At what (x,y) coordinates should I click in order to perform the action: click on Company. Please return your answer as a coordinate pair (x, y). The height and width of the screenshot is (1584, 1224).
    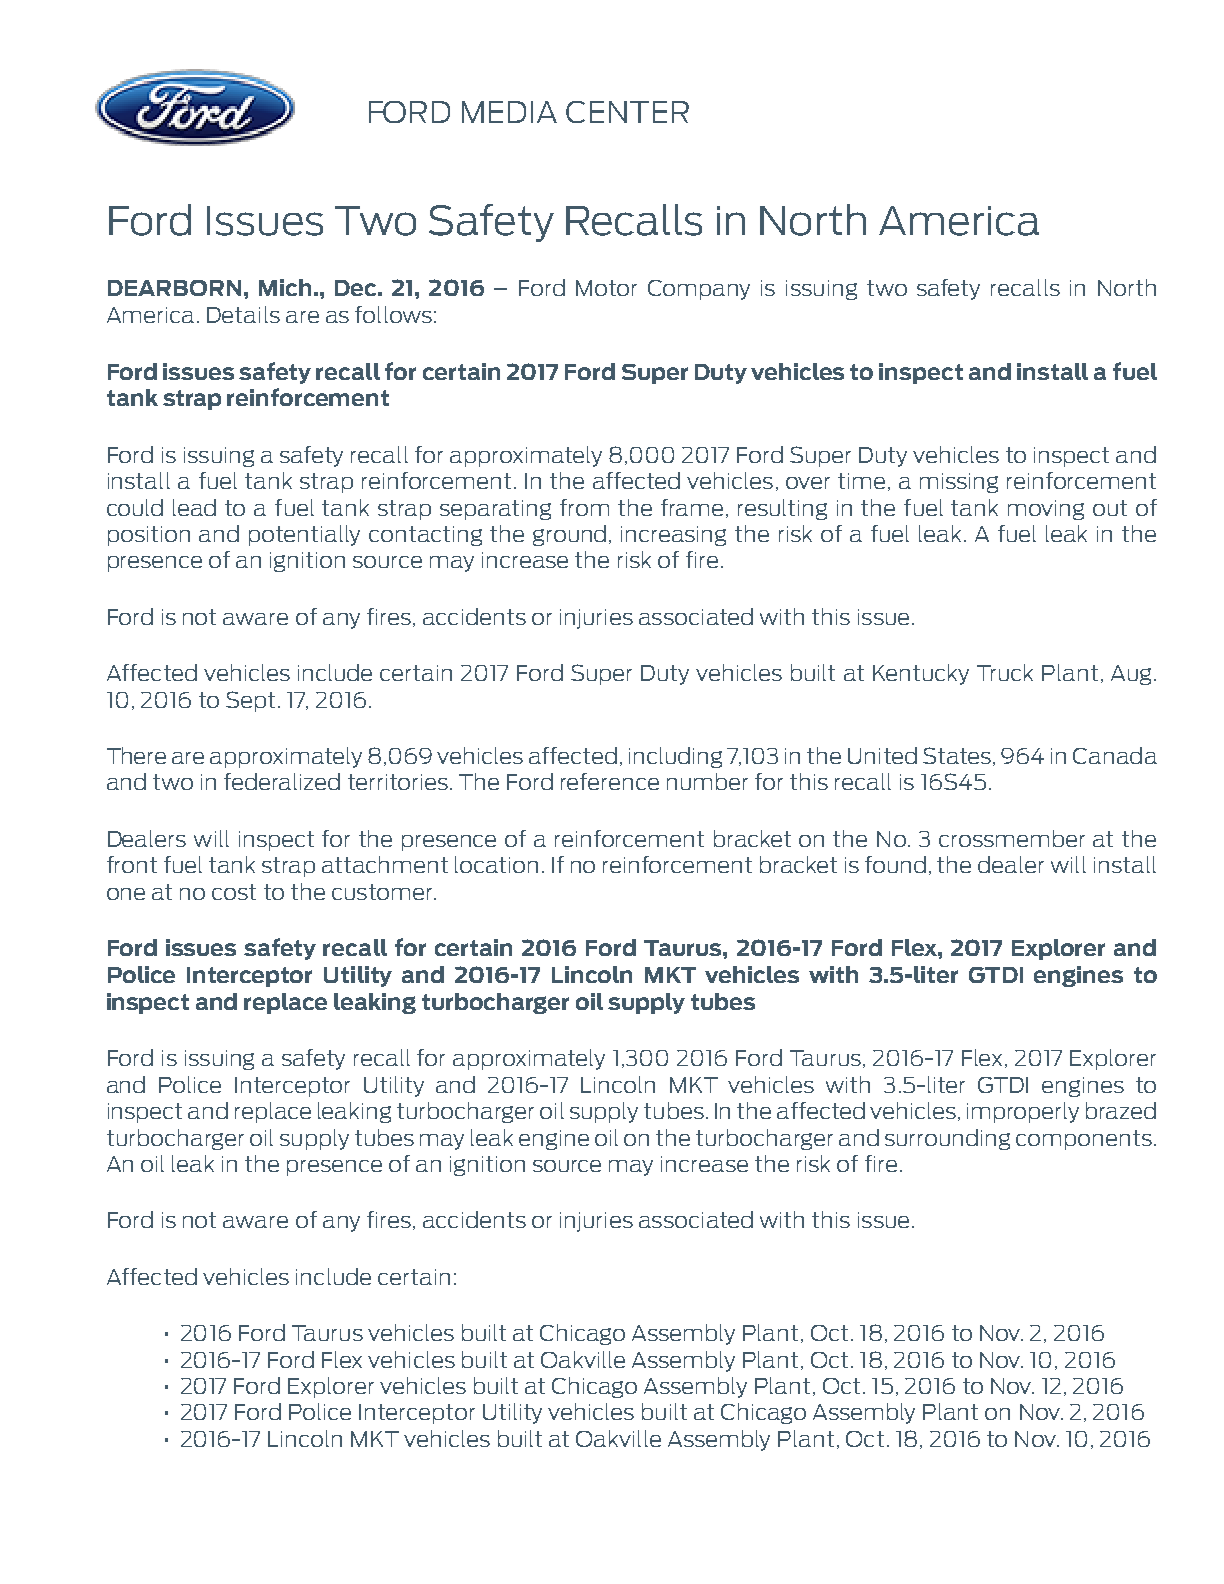
    Looking at the image, I should click on (699, 290).
